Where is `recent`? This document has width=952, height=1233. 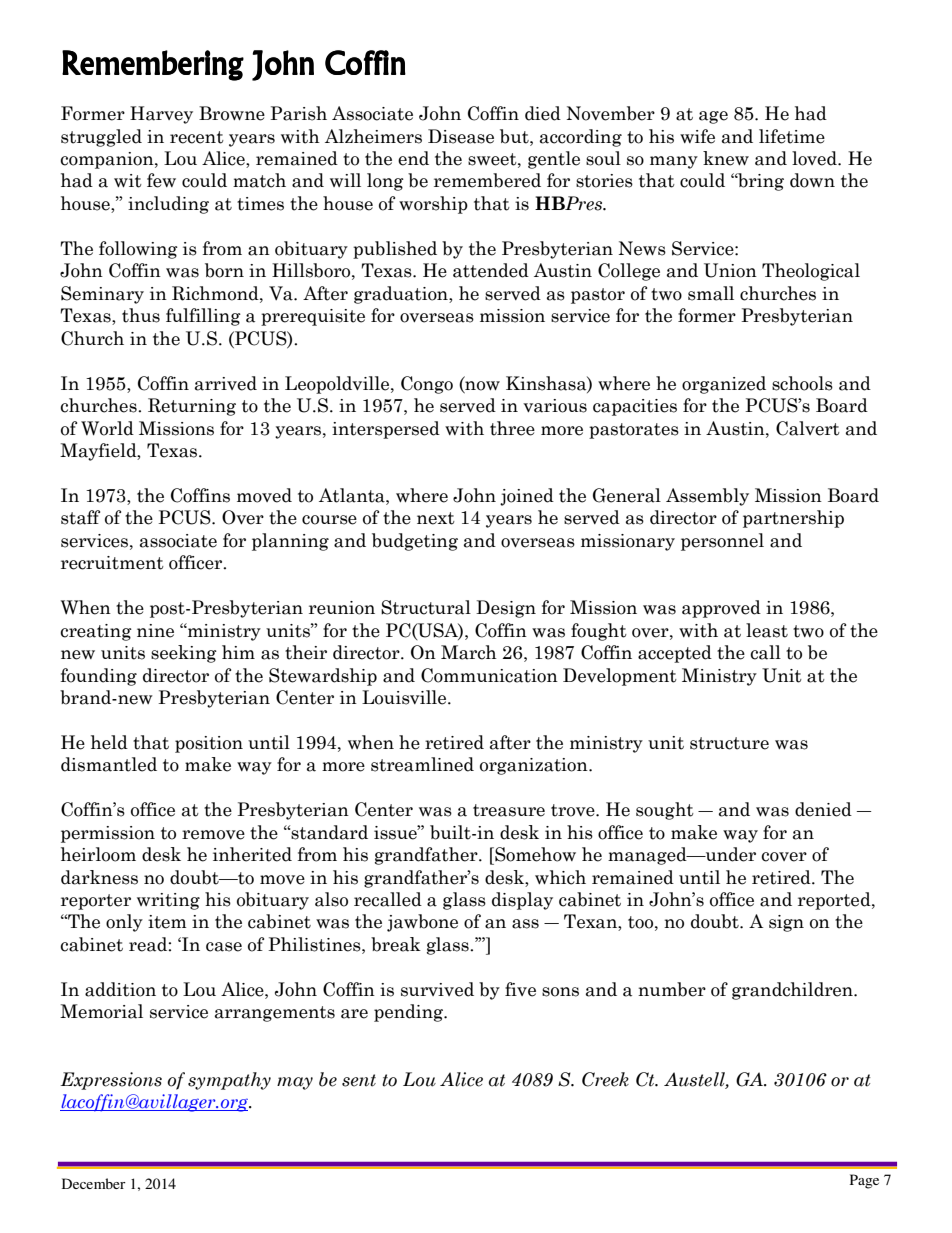
recent is located at coordinates (197, 137).
